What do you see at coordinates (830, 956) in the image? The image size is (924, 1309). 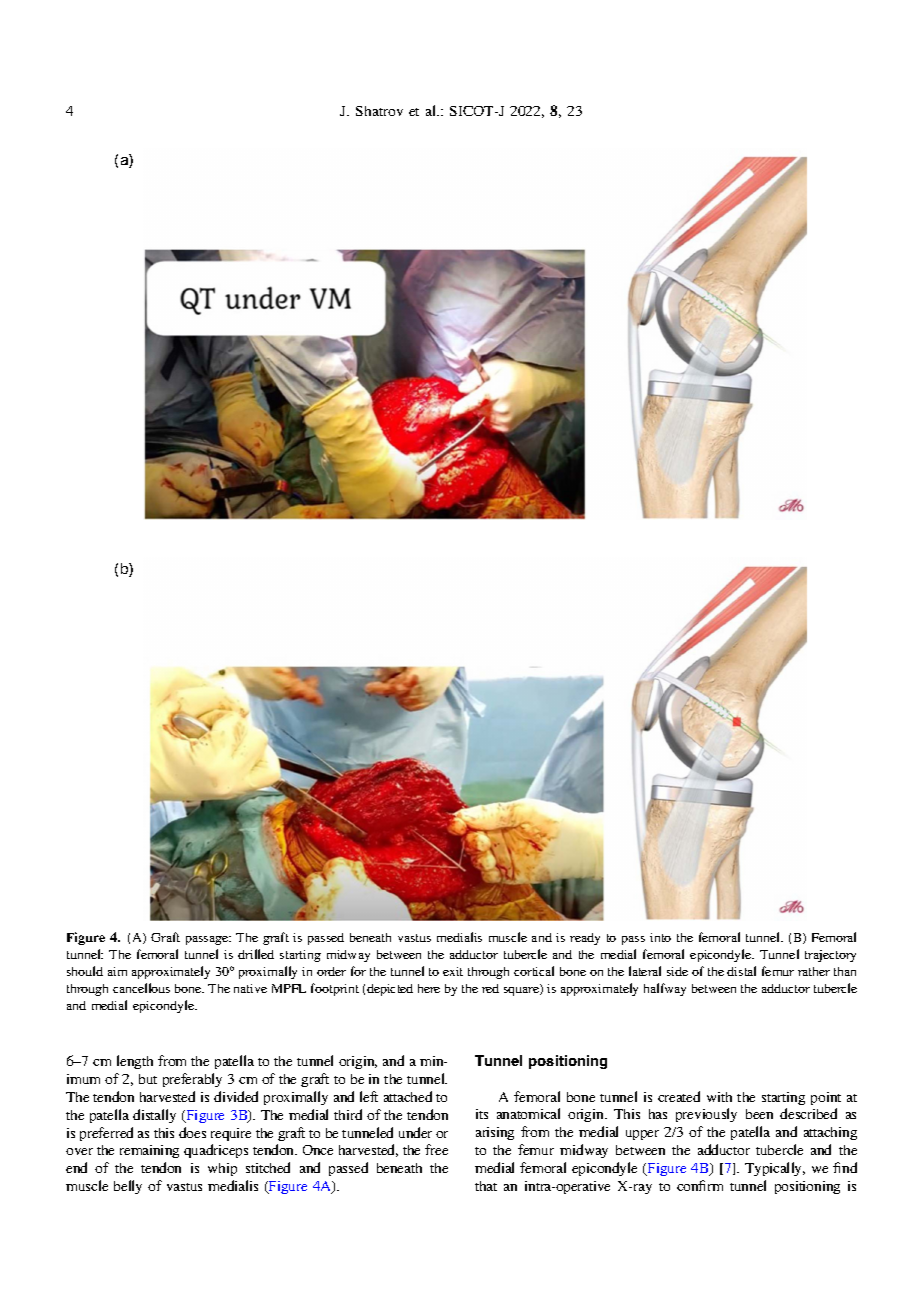 I see `trajectory` at bounding box center [830, 956].
